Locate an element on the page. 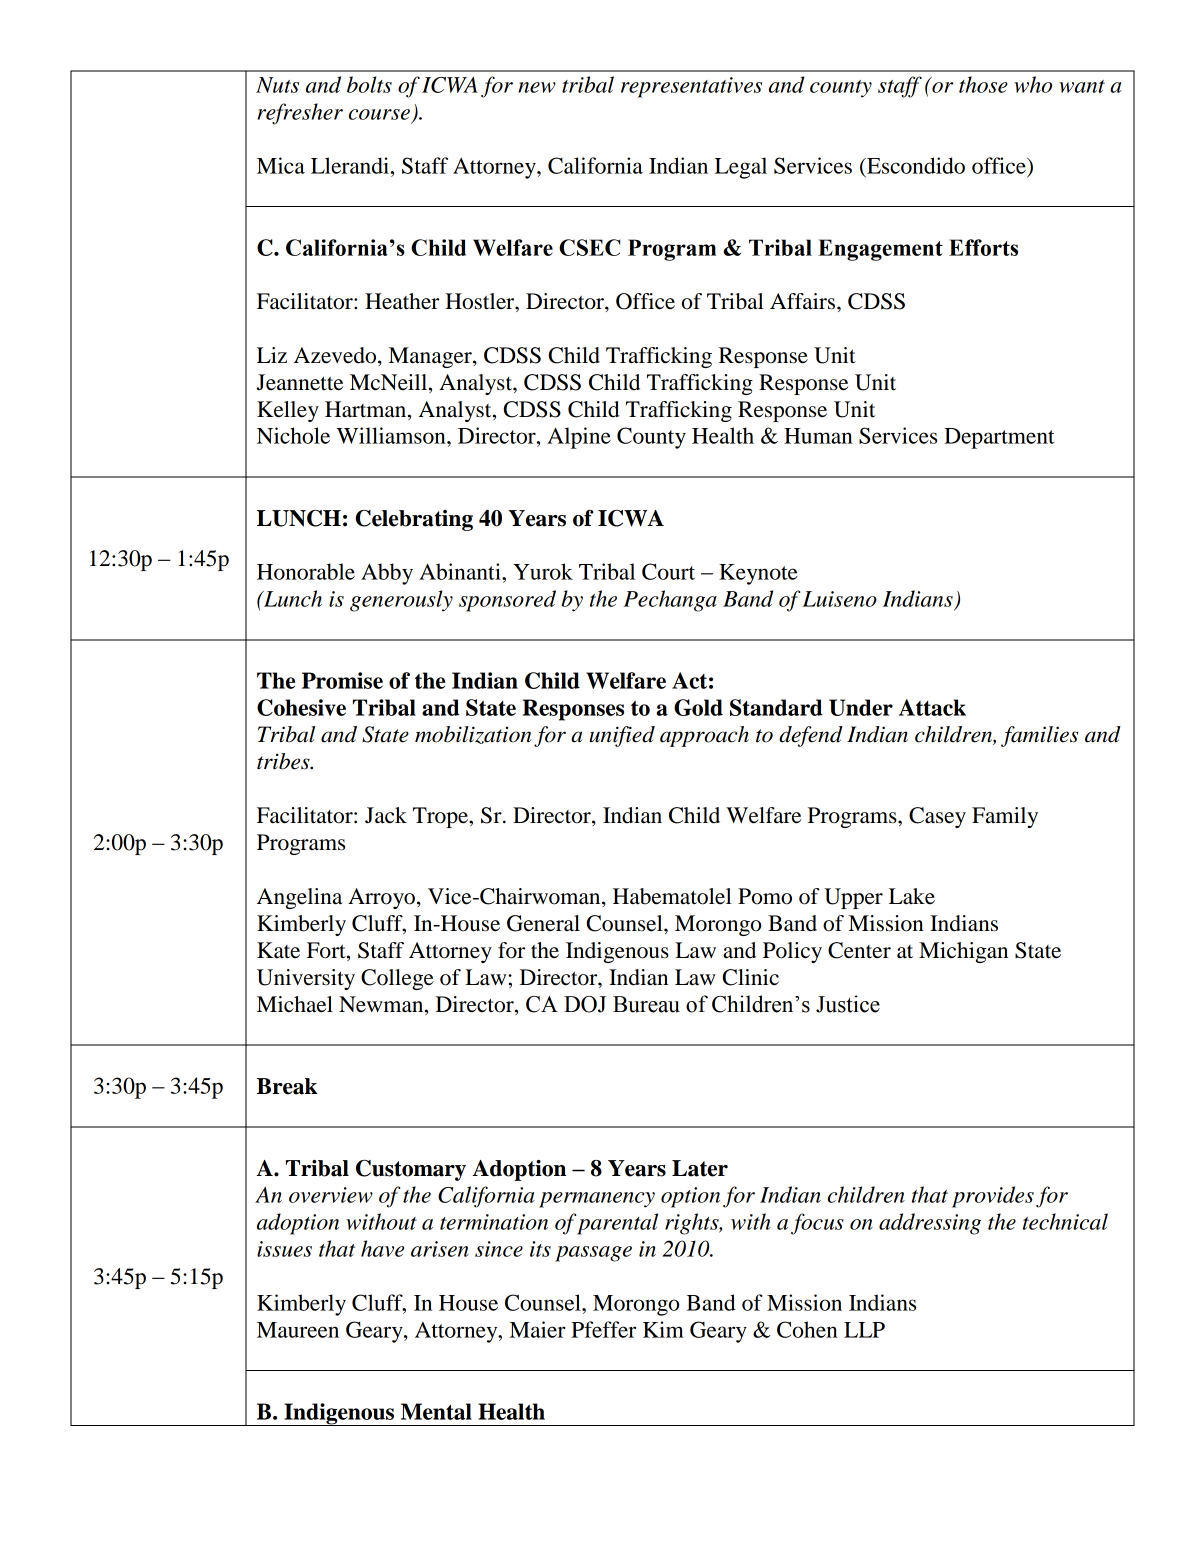 The height and width of the page is (1547, 1195). course is located at coordinates (379, 114).
